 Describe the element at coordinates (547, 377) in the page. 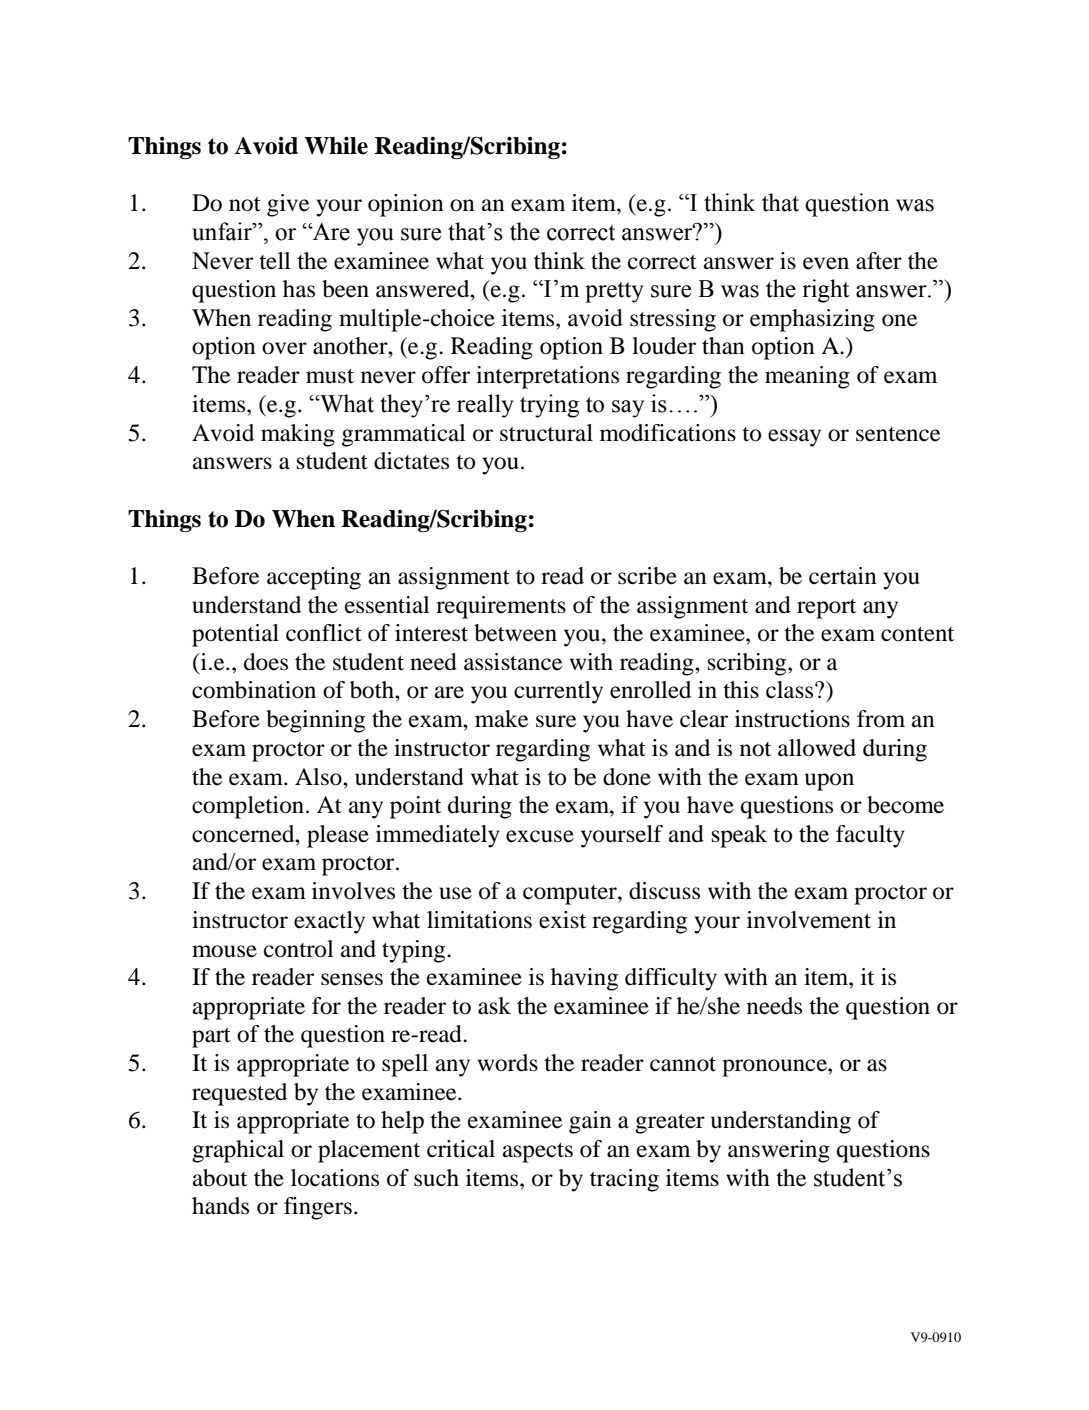

I see `interpretations` at that location.
